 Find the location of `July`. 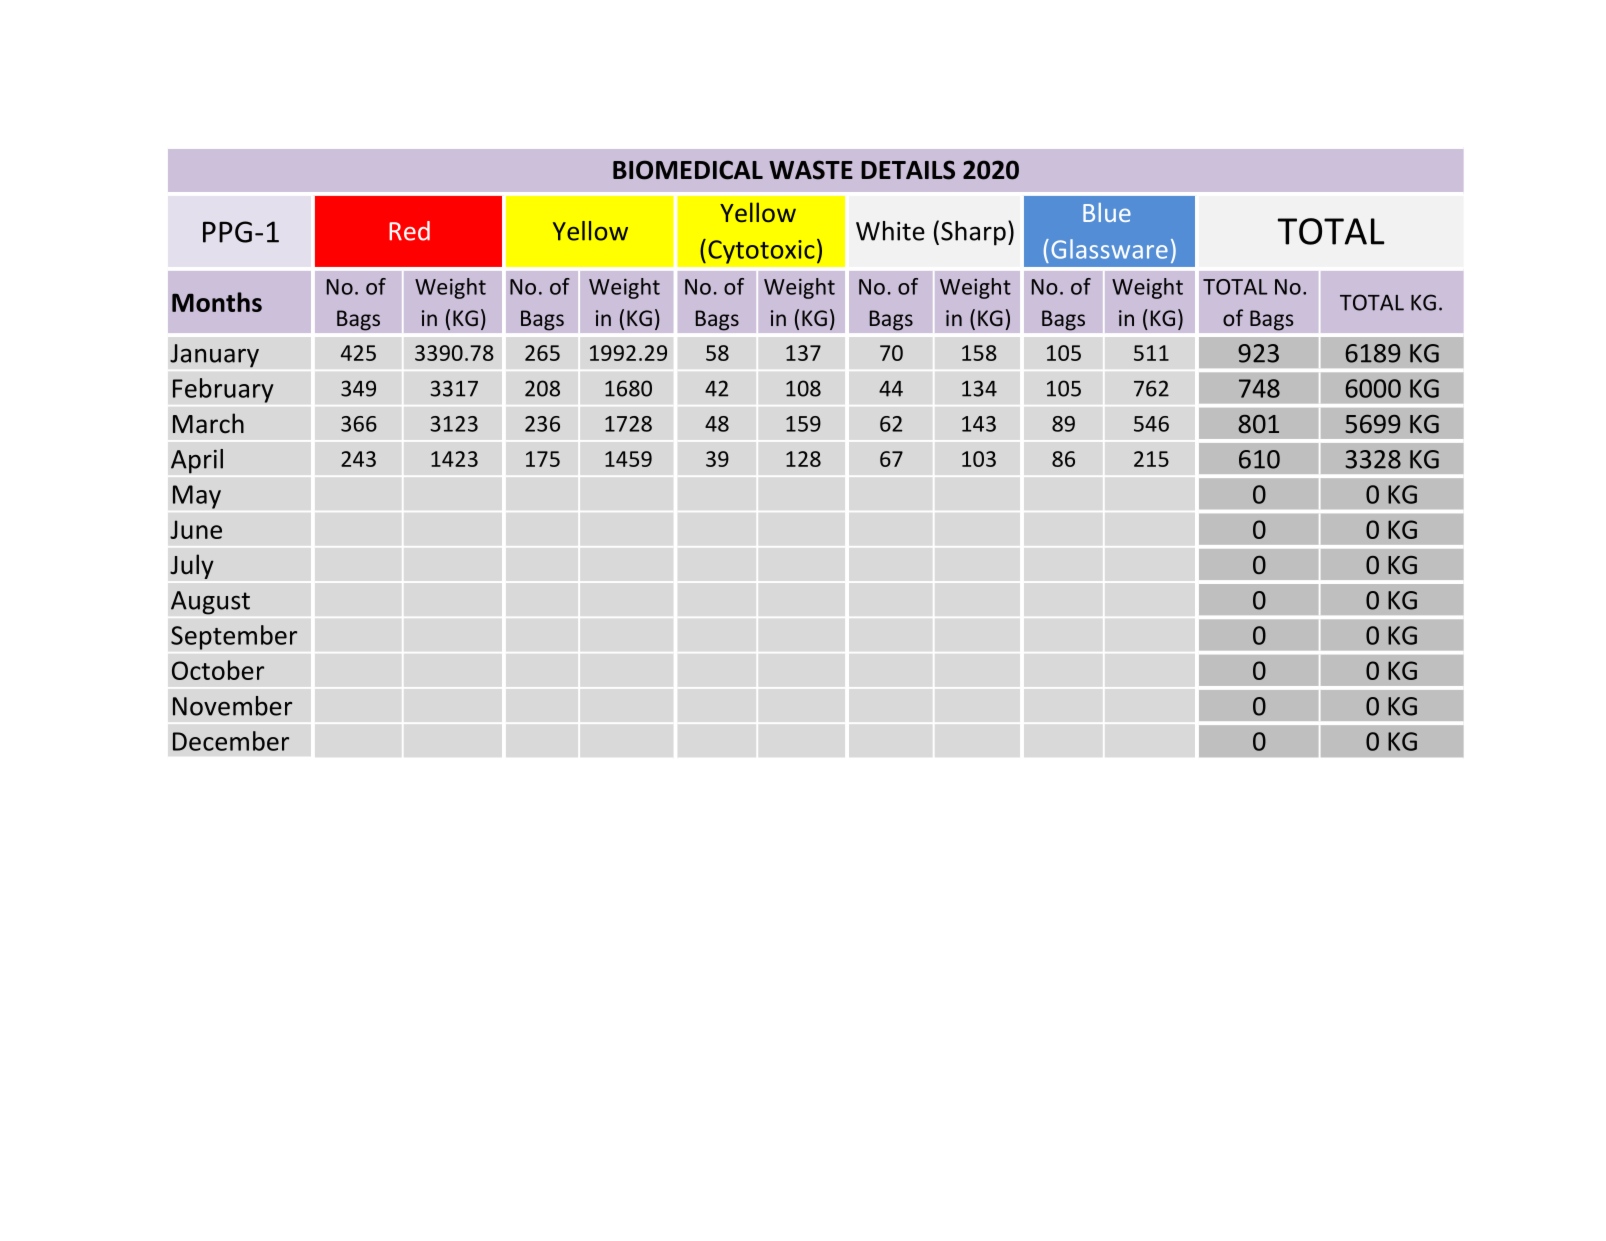

July is located at coordinates (192, 566).
